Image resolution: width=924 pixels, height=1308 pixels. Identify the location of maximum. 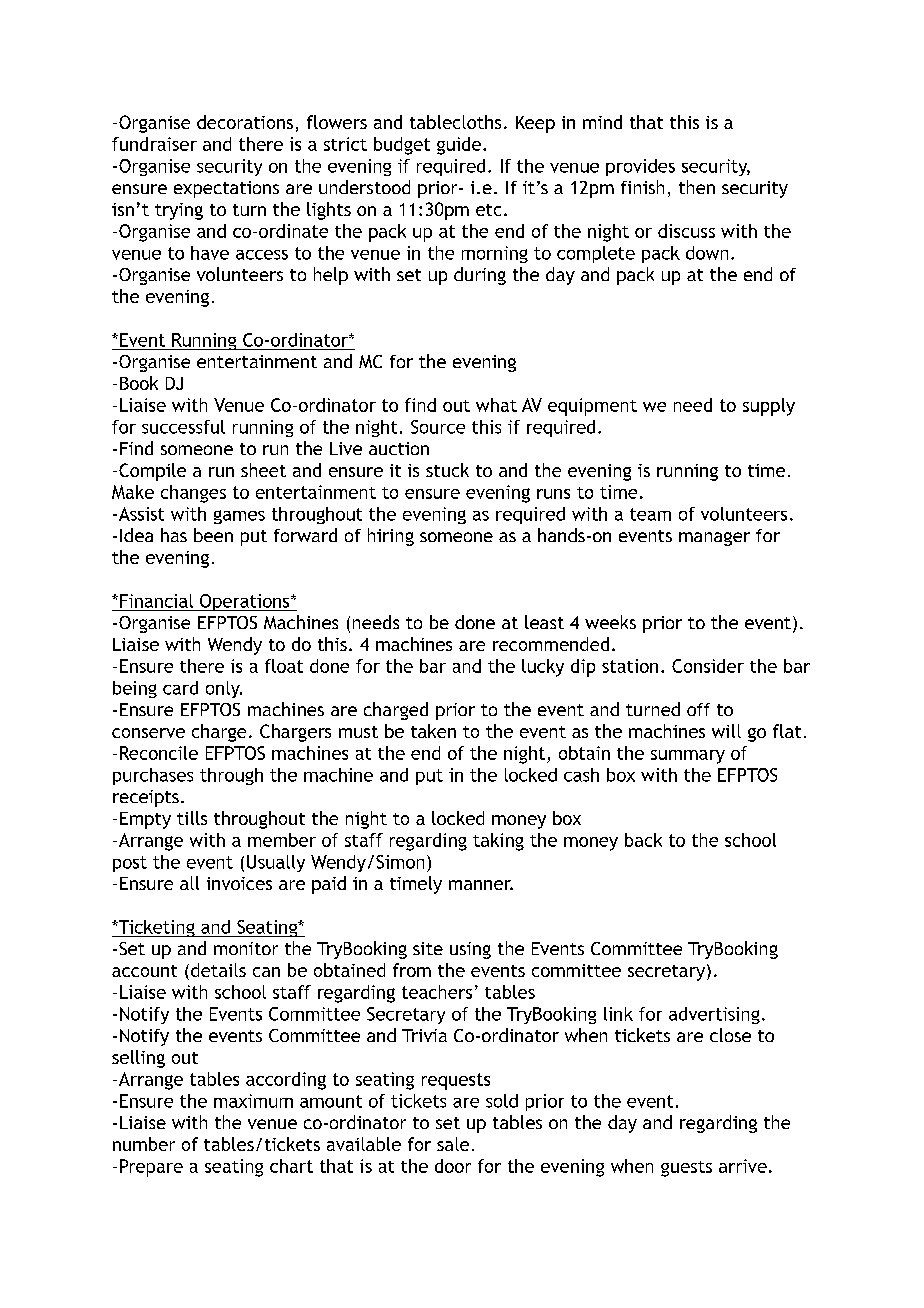
(253, 1101).
